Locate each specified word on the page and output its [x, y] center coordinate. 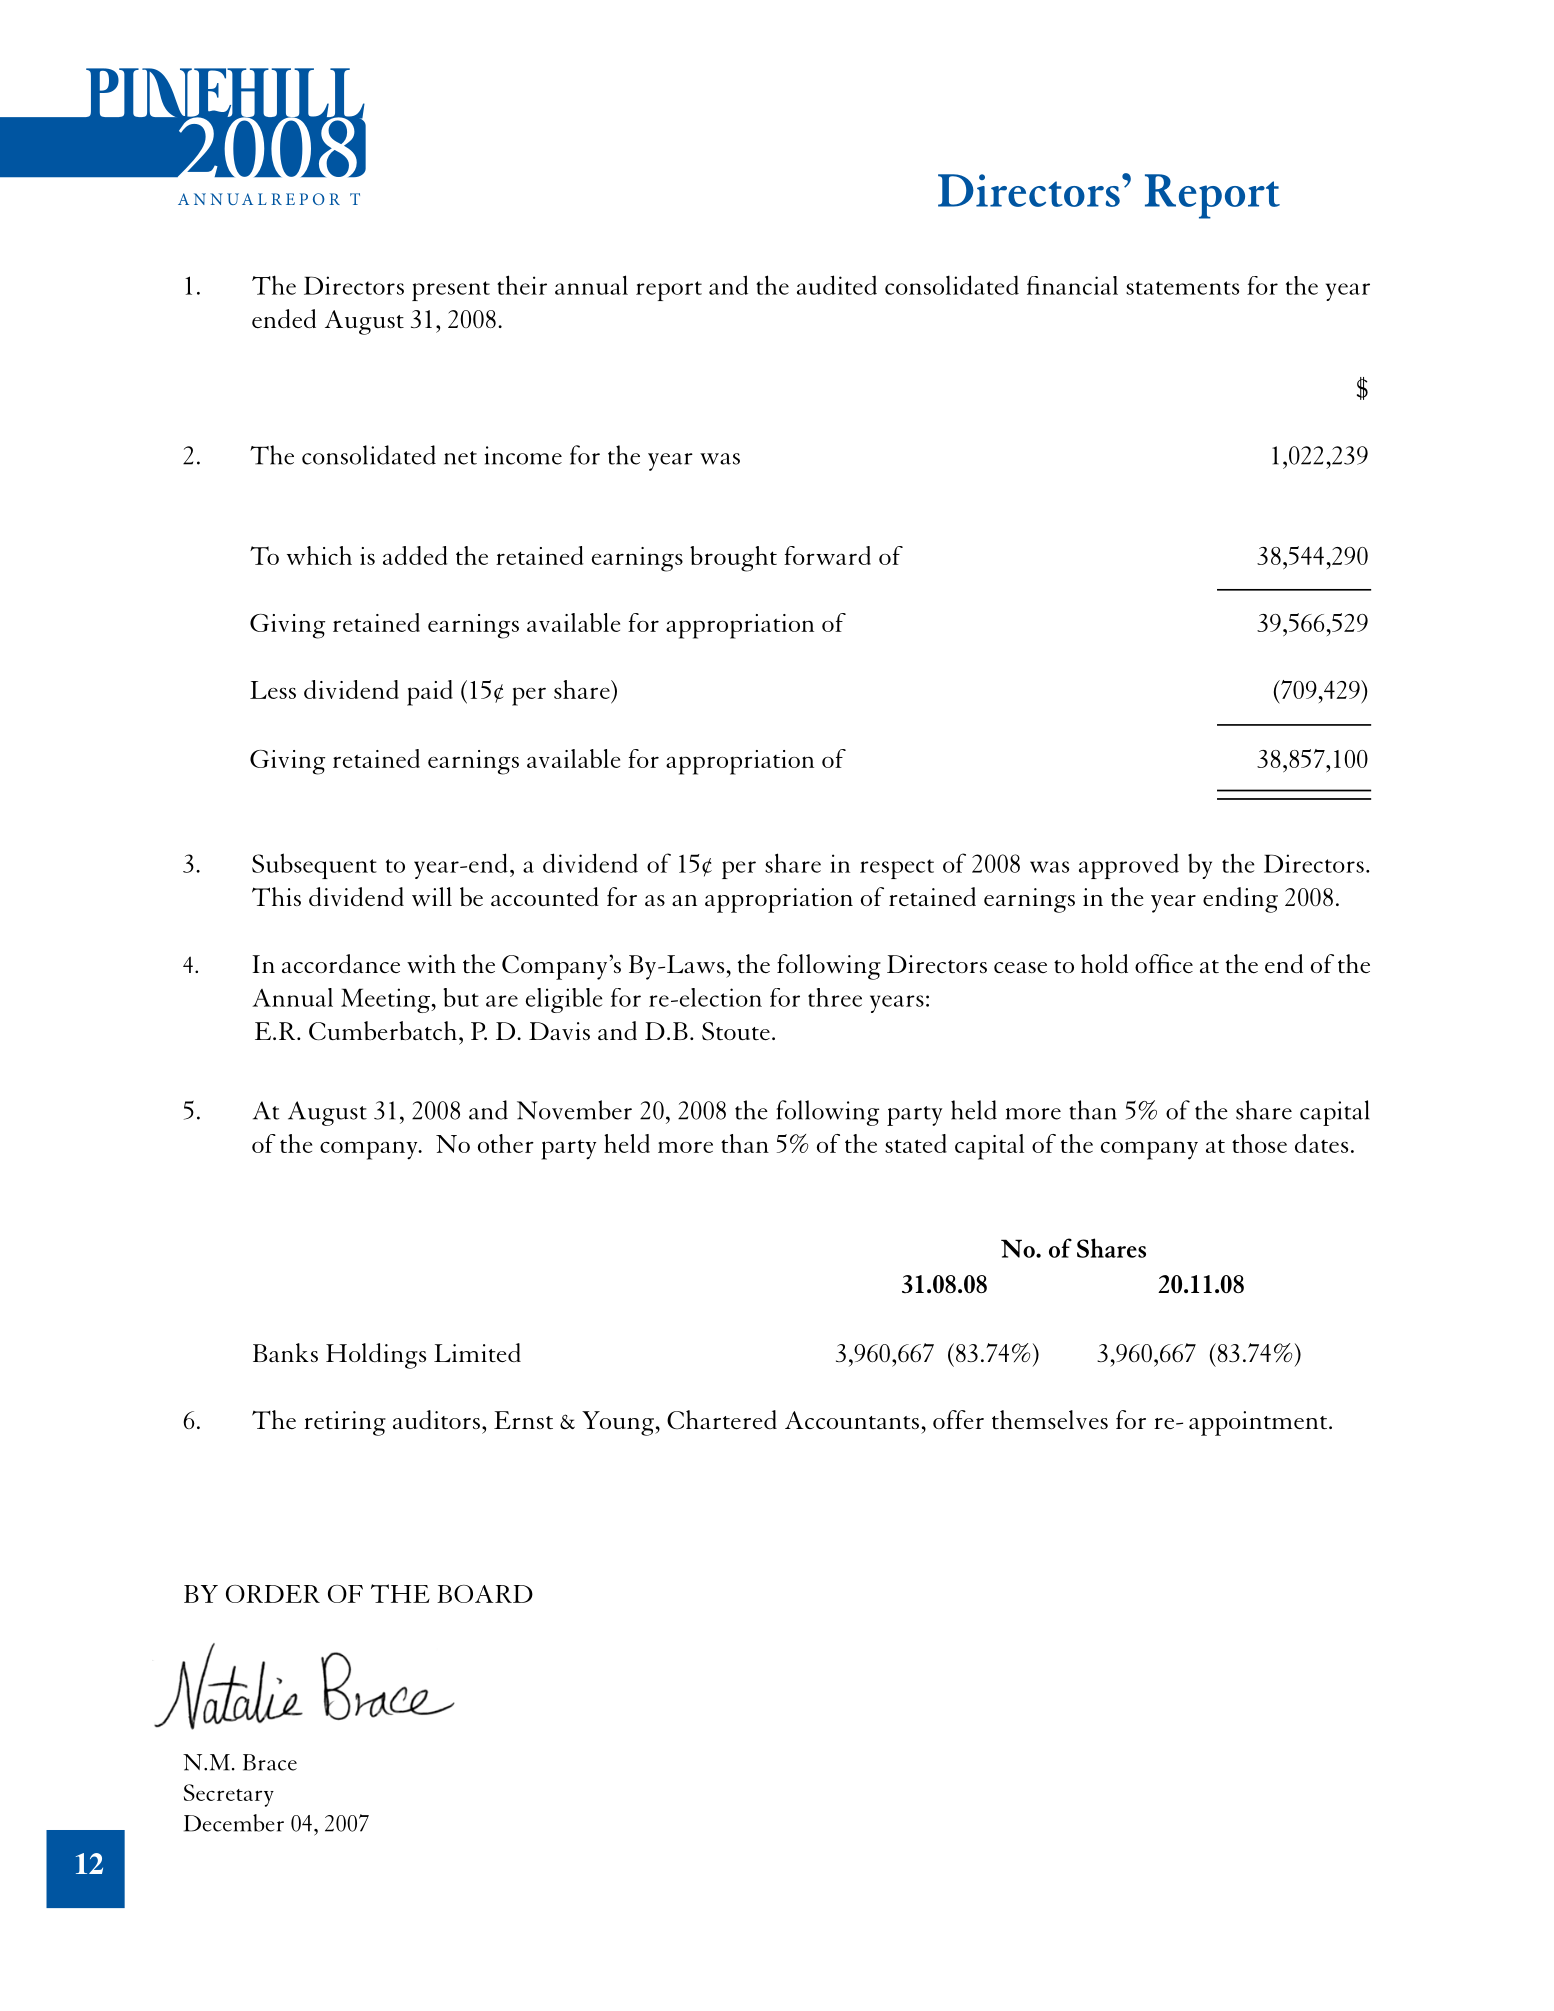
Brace [270, 1762]
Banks [285, 1352]
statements [1182, 288]
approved [1129, 866]
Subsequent [314, 866]
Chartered [722, 1419]
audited [837, 285]
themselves [1050, 1419]
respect [897, 869]
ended [284, 318]
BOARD [485, 1594]
